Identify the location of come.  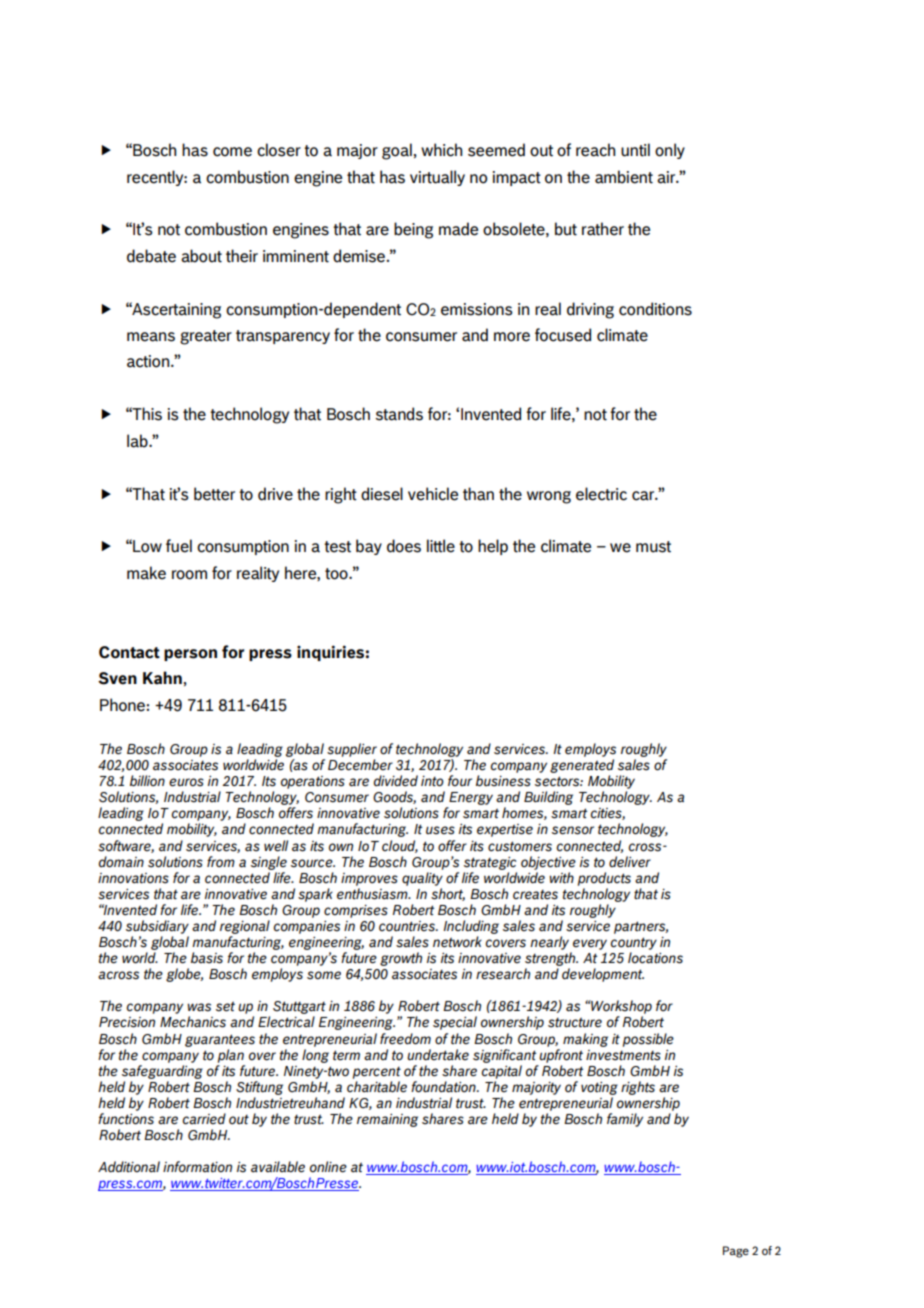
(232, 152).
